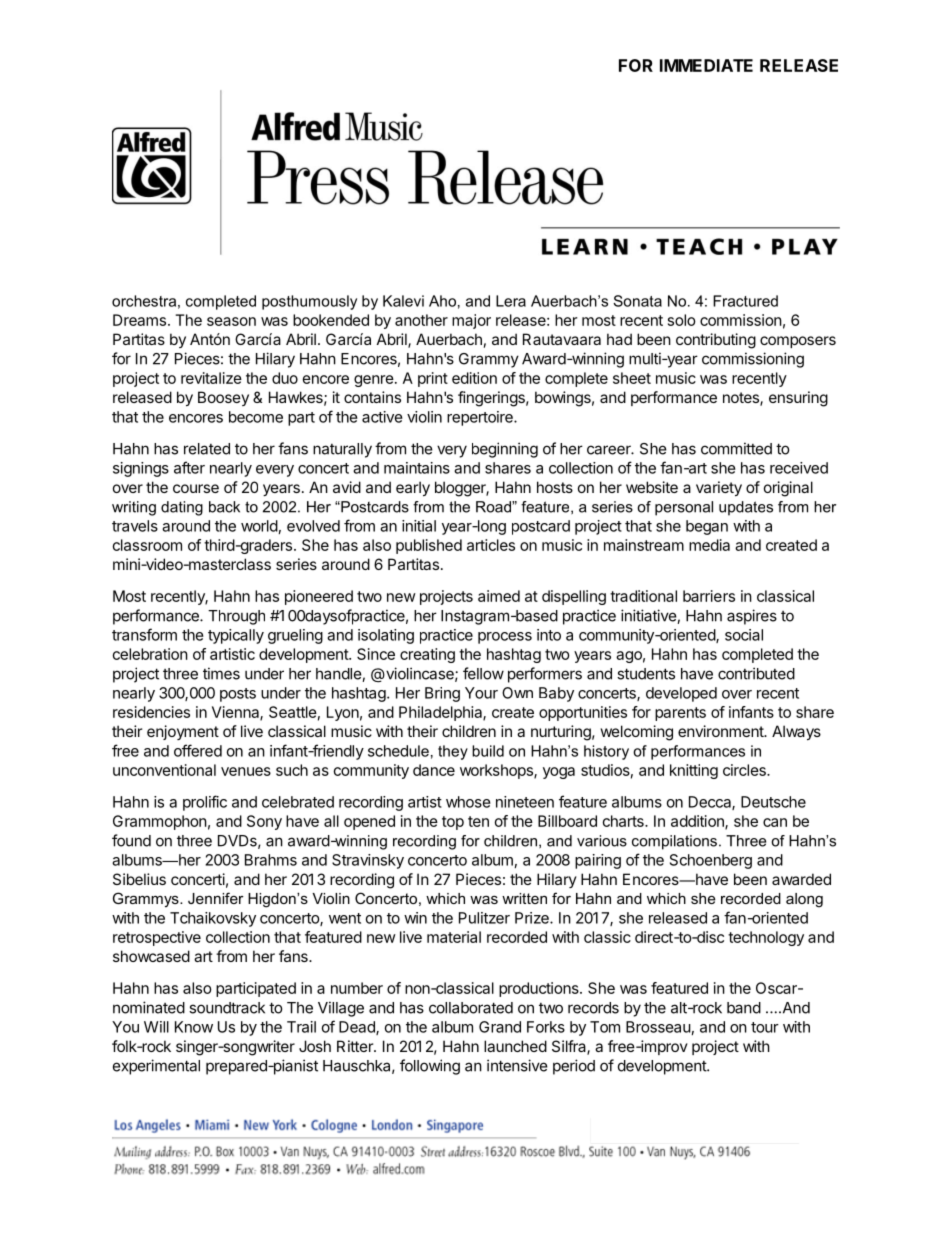  I want to click on prolific, so click(205, 803).
